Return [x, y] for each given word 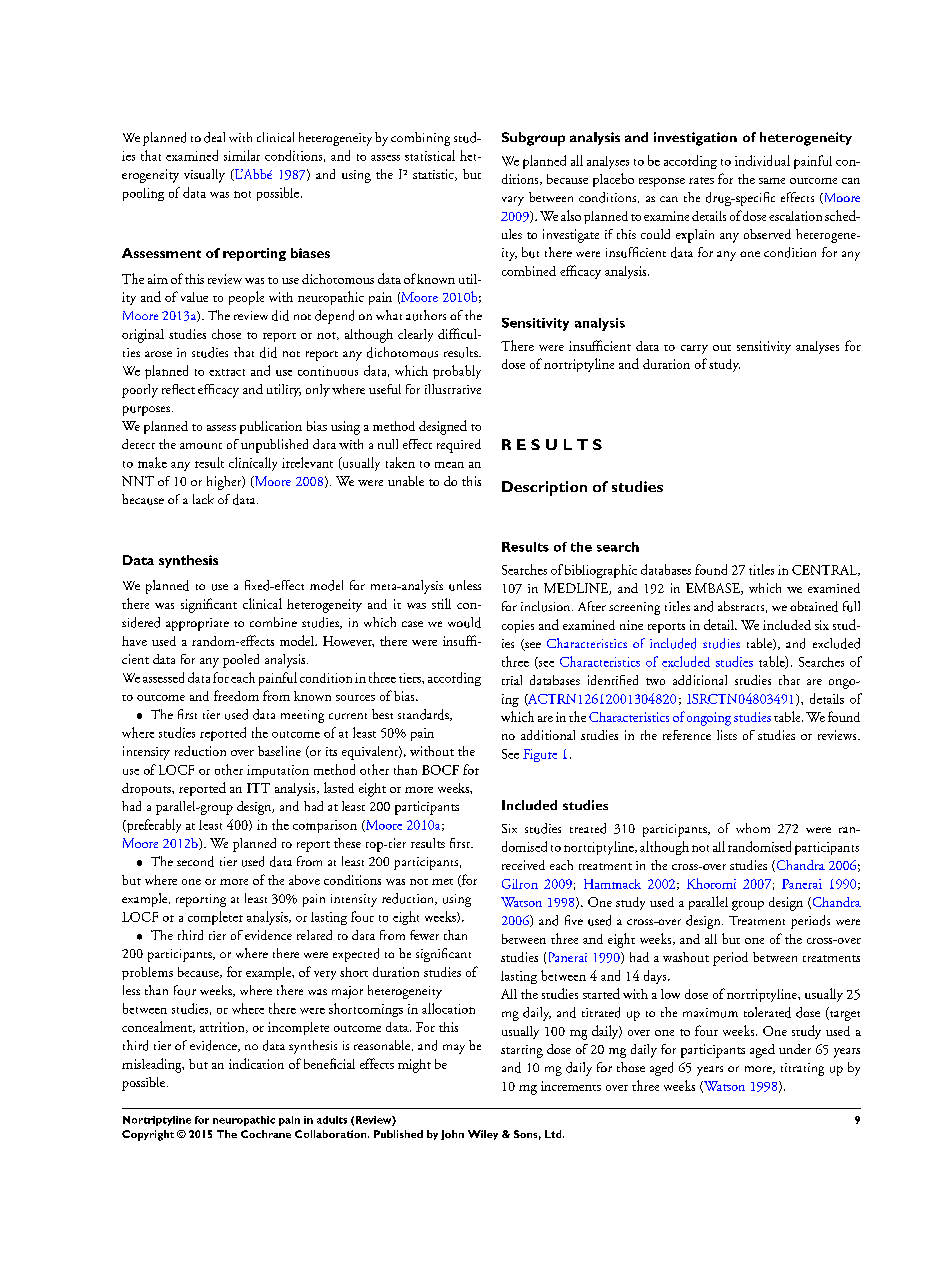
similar [242, 155]
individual [762, 160]
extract [227, 372]
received [523, 865]
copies [518, 626]
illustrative [453, 389]
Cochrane [266, 1134]
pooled [241, 661]
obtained [814, 606]
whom [753, 828]
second [195, 861]
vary [513, 201]
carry [694, 349]
